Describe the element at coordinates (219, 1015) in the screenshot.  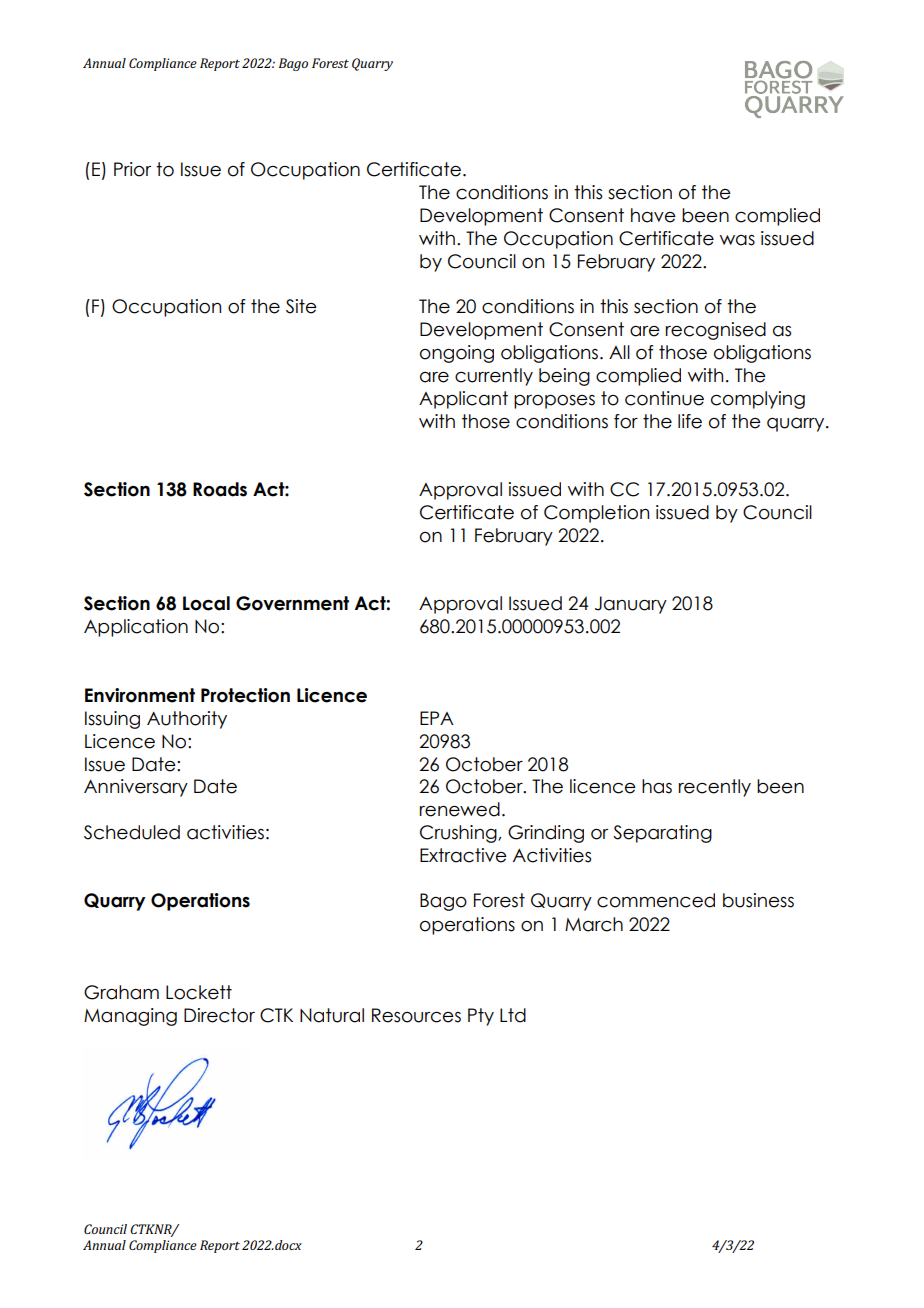
I see `Director` at that location.
